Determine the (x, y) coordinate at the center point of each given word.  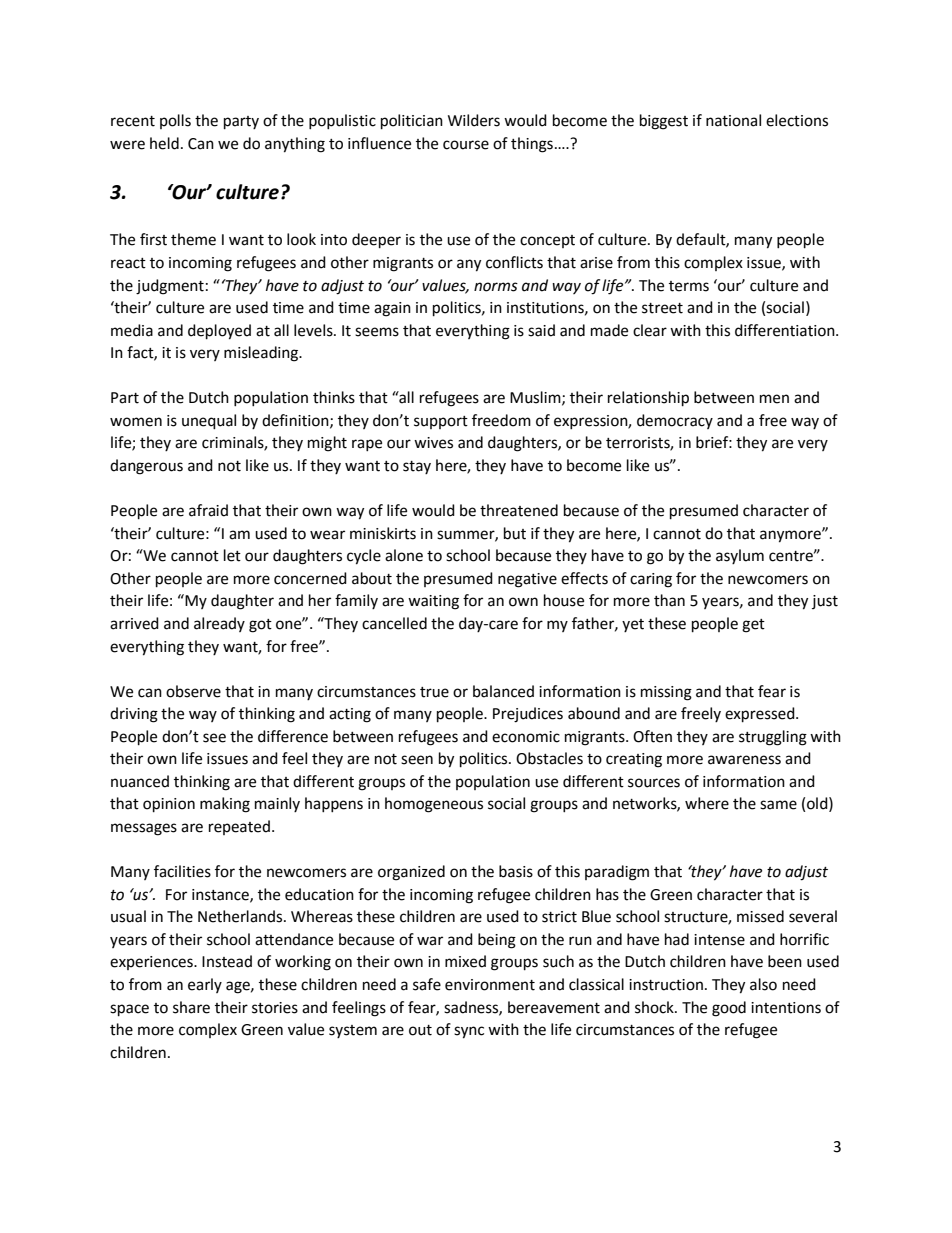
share (191, 1007)
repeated (239, 827)
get (753, 626)
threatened (519, 510)
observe (193, 691)
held (164, 143)
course (466, 145)
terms (689, 286)
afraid (208, 510)
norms (496, 287)
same (778, 805)
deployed (219, 332)
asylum (740, 556)
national (733, 120)
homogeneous (434, 805)
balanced (503, 691)
